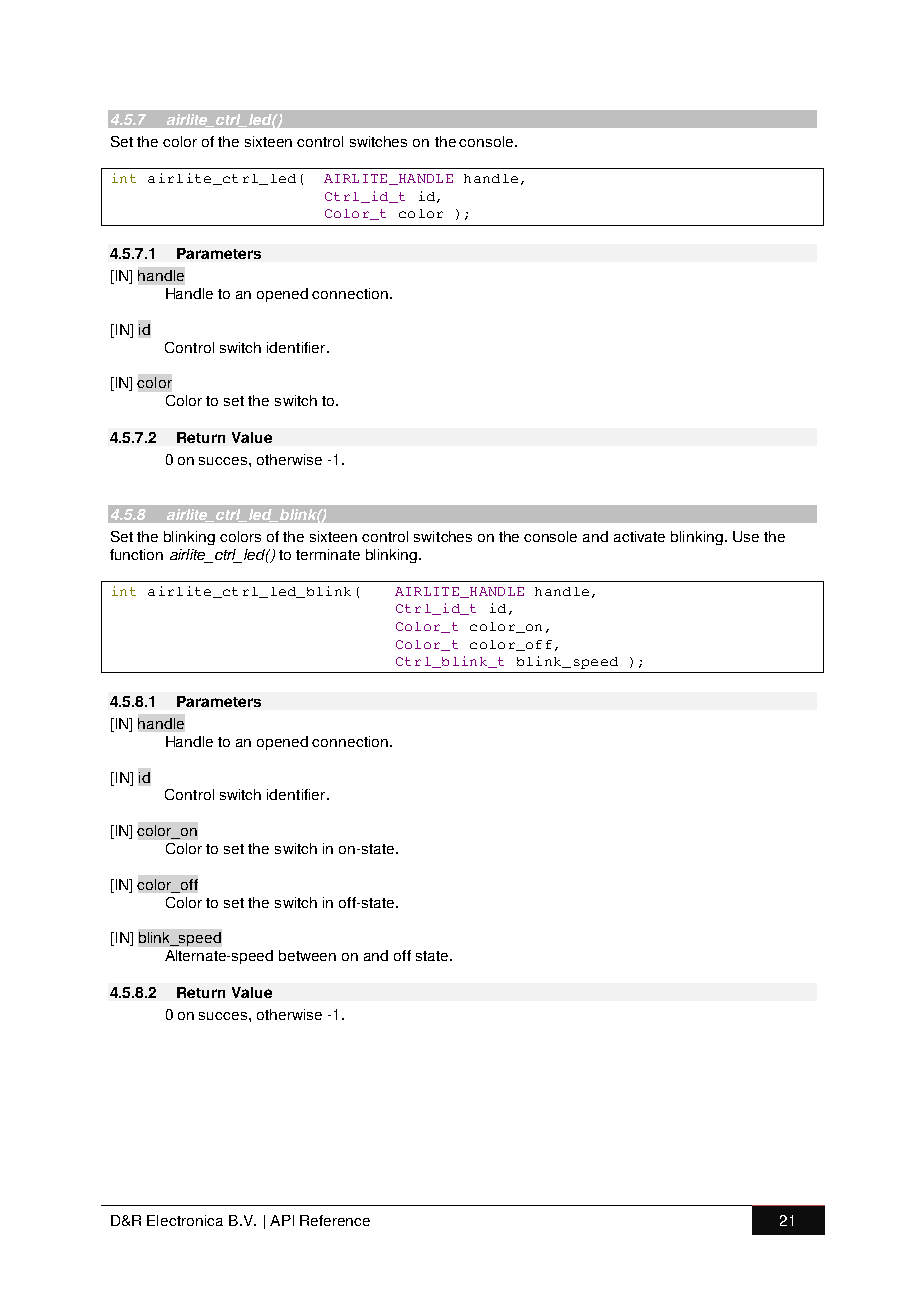  I want to click on terminate, so click(328, 554).
